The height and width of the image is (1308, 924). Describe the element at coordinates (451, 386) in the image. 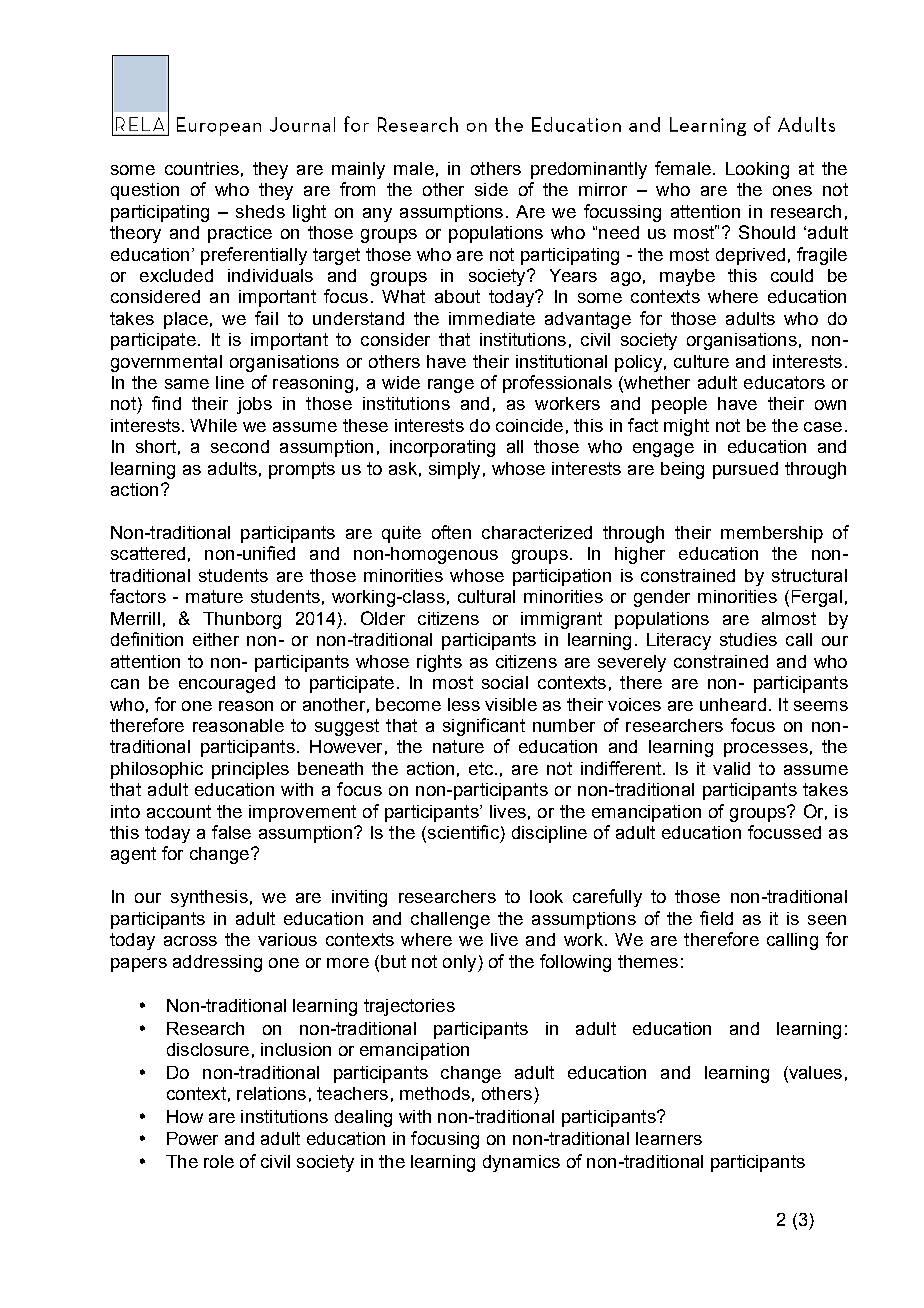

I see `range` at that location.
